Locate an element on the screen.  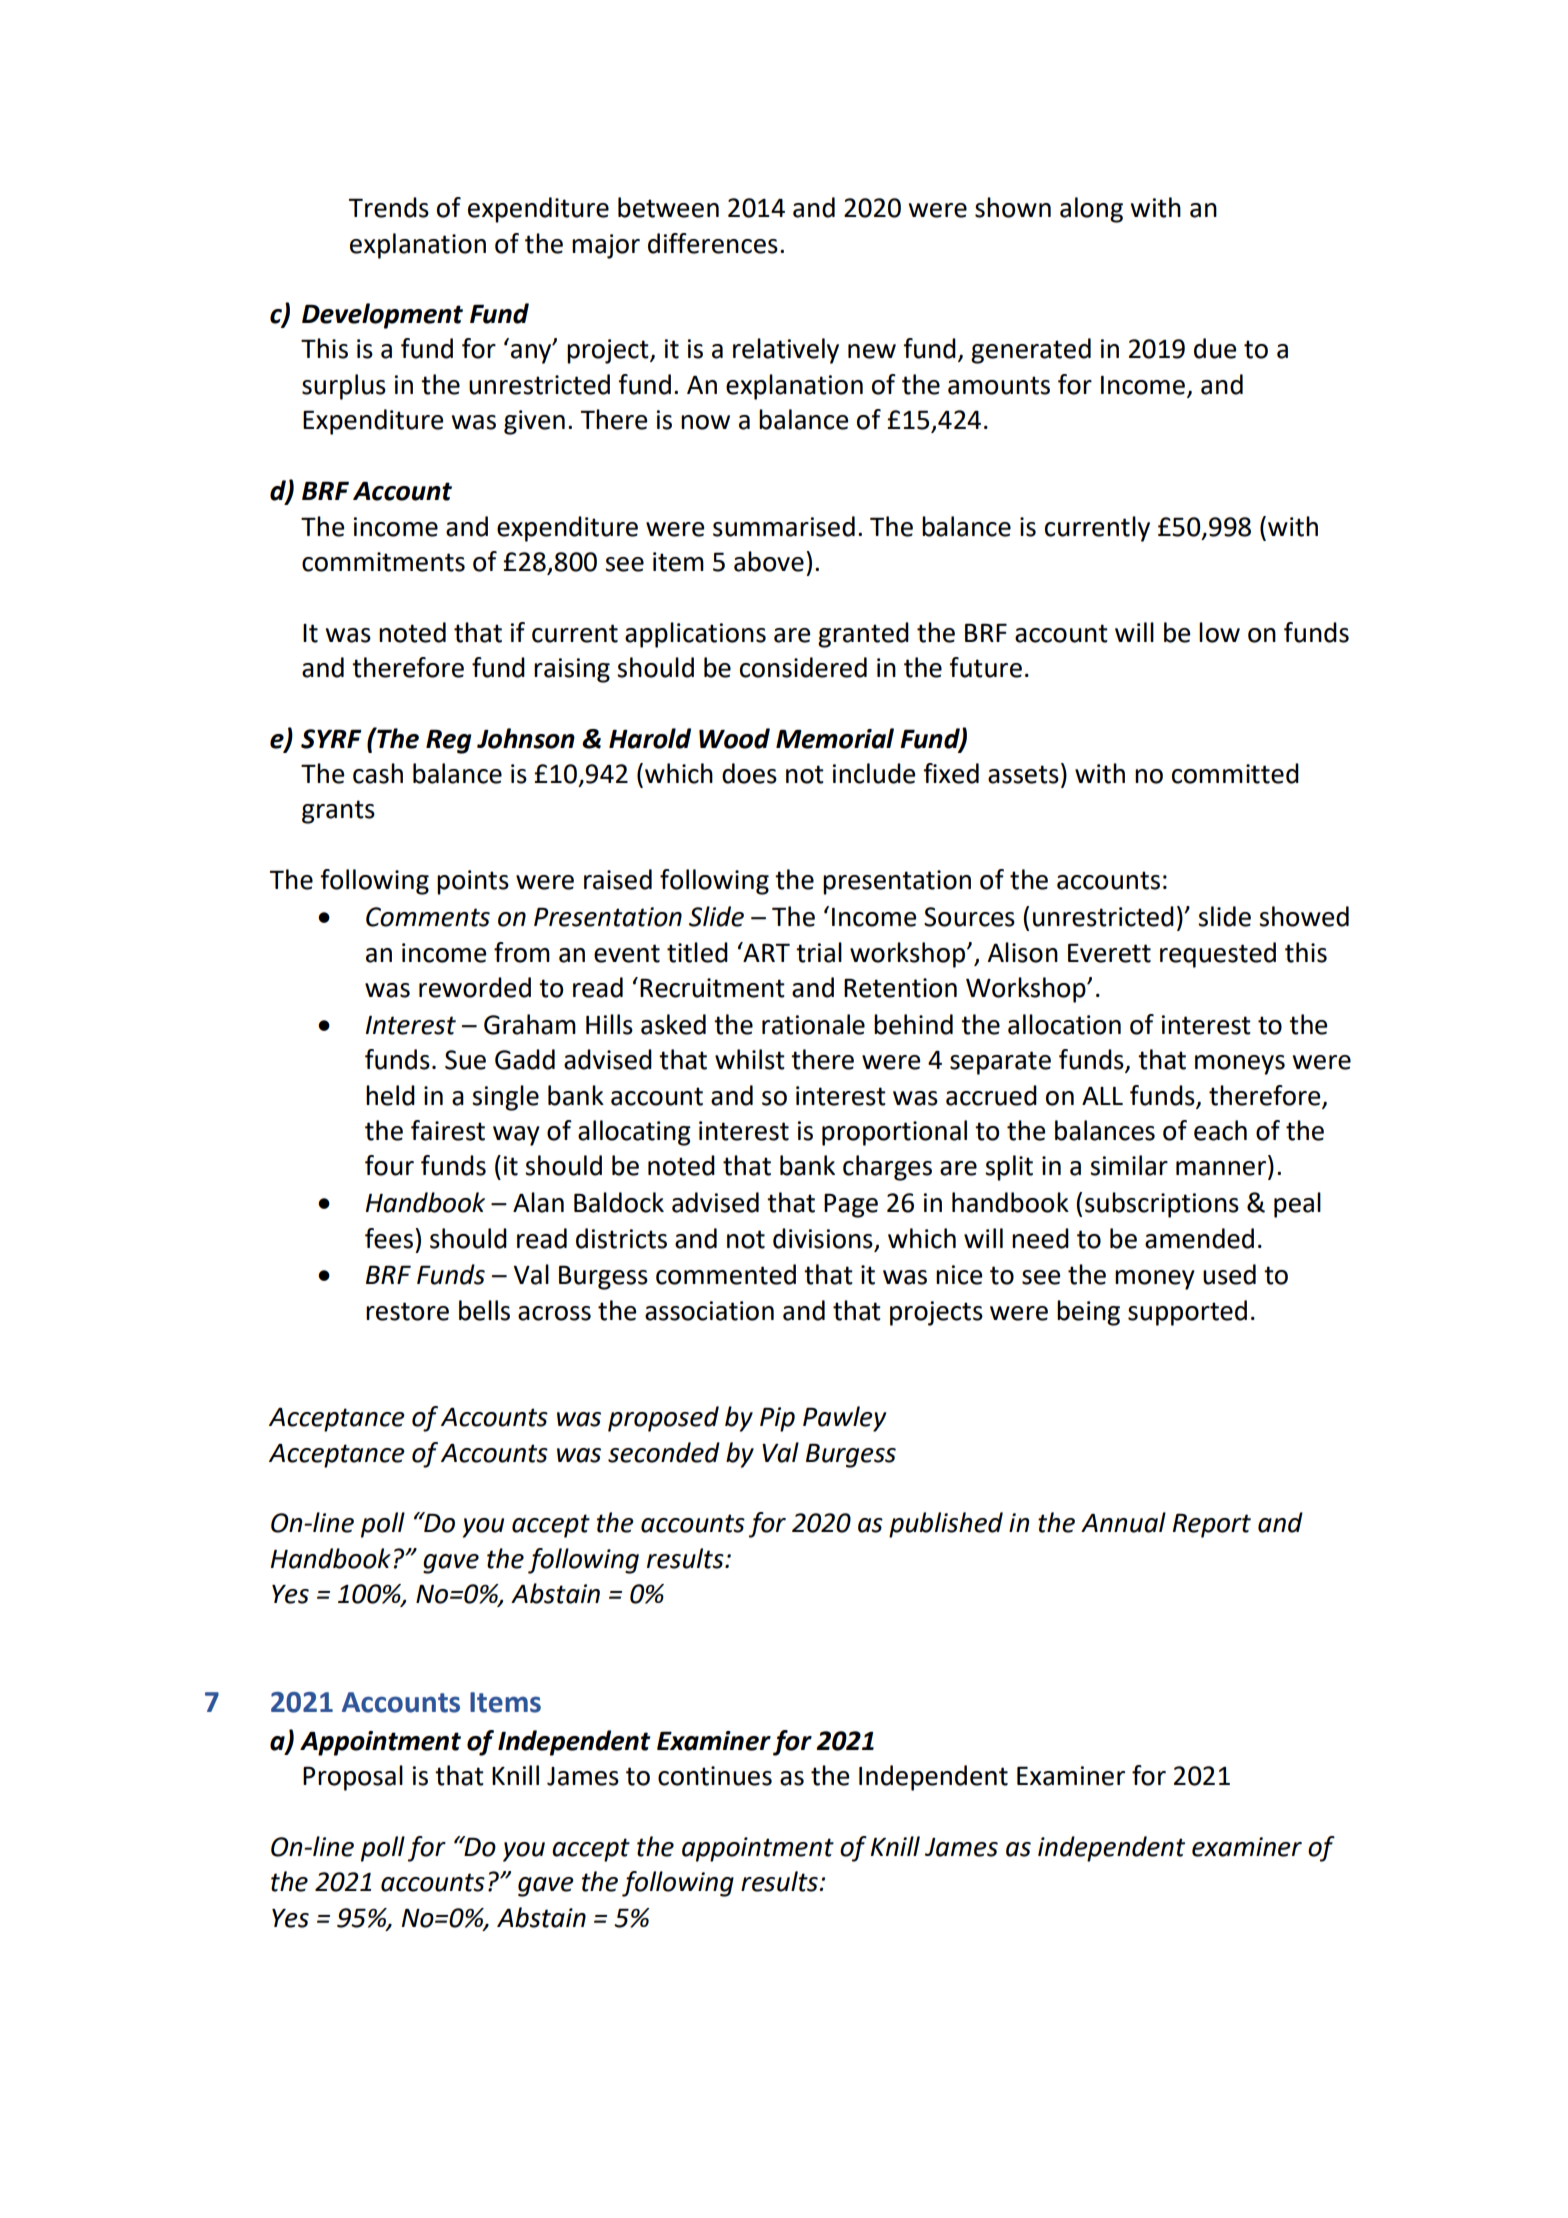
continues is located at coordinates (715, 1776).
